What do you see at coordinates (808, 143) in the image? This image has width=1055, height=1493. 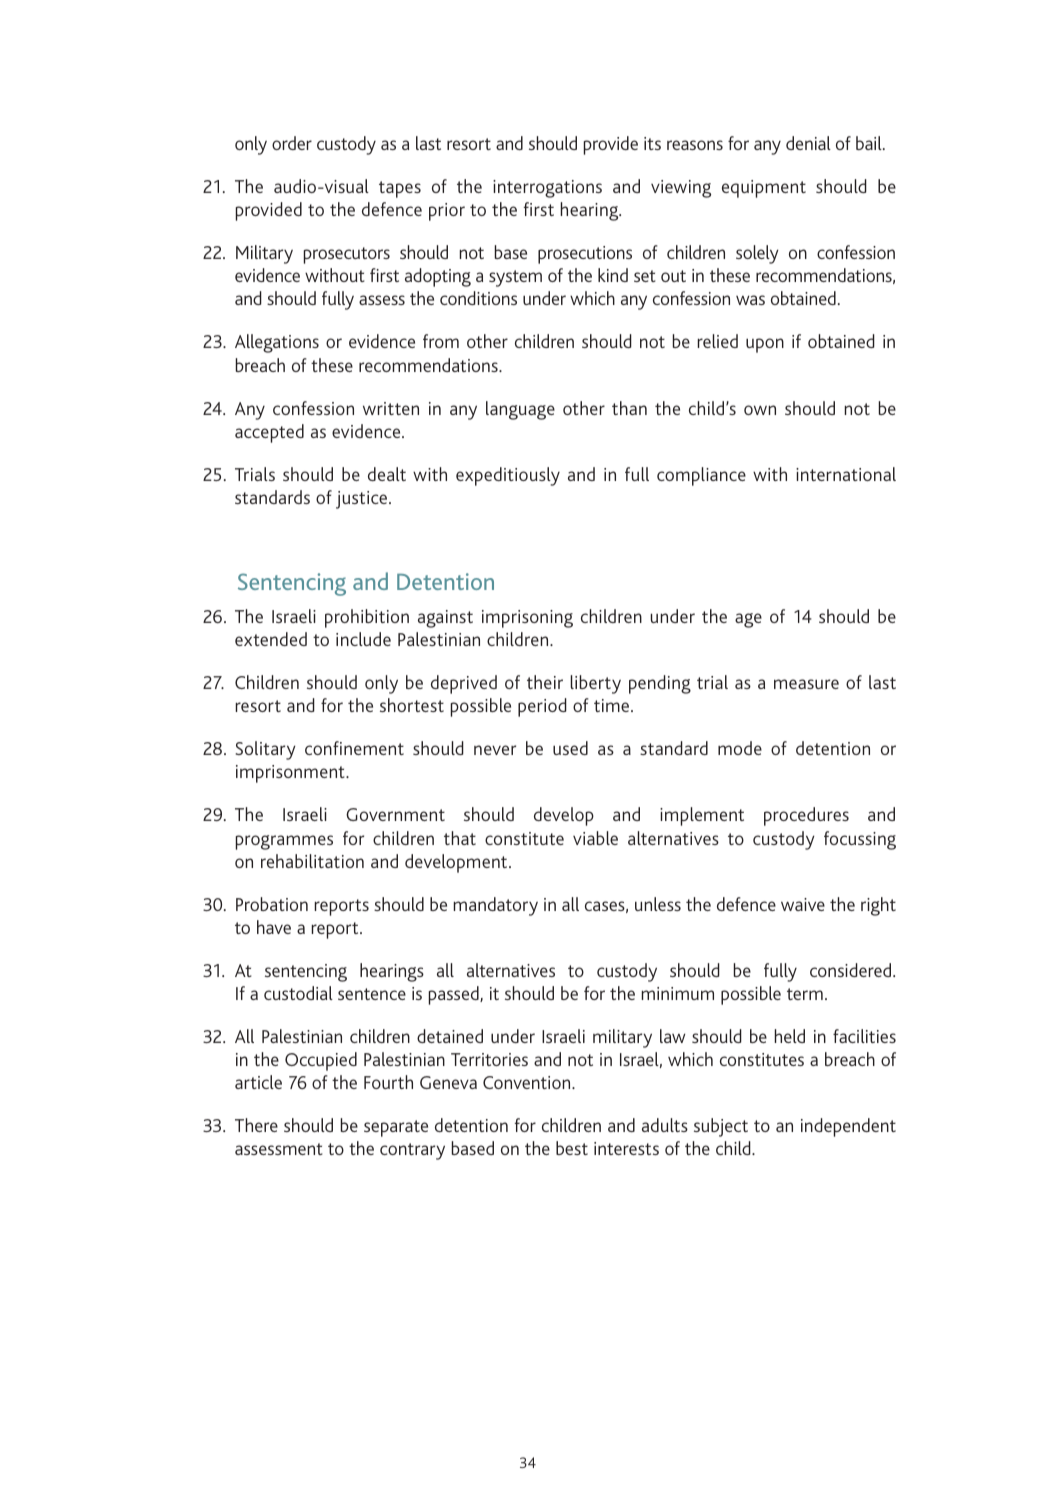 I see `denial` at bounding box center [808, 143].
